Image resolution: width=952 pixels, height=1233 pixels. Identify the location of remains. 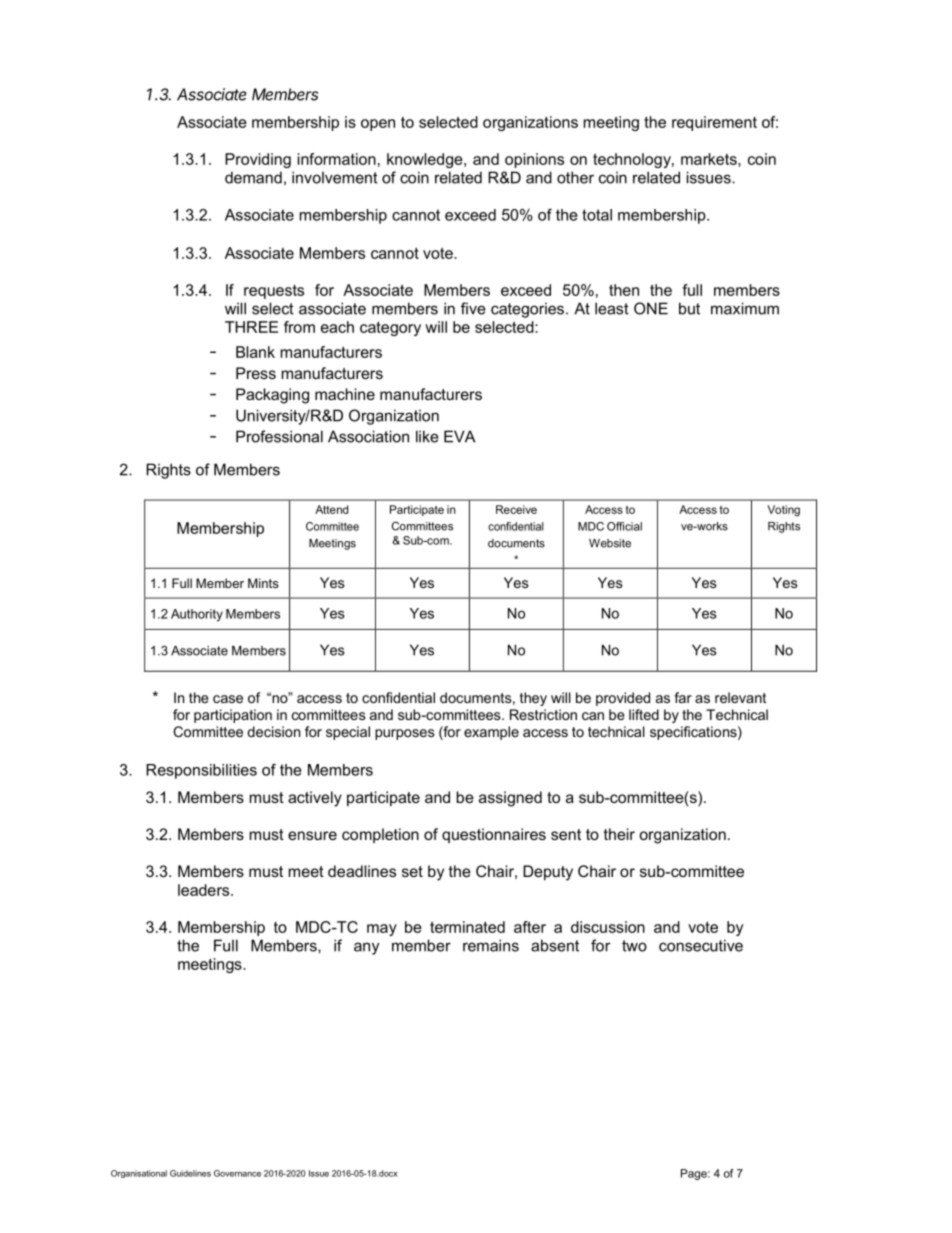
(491, 945).
